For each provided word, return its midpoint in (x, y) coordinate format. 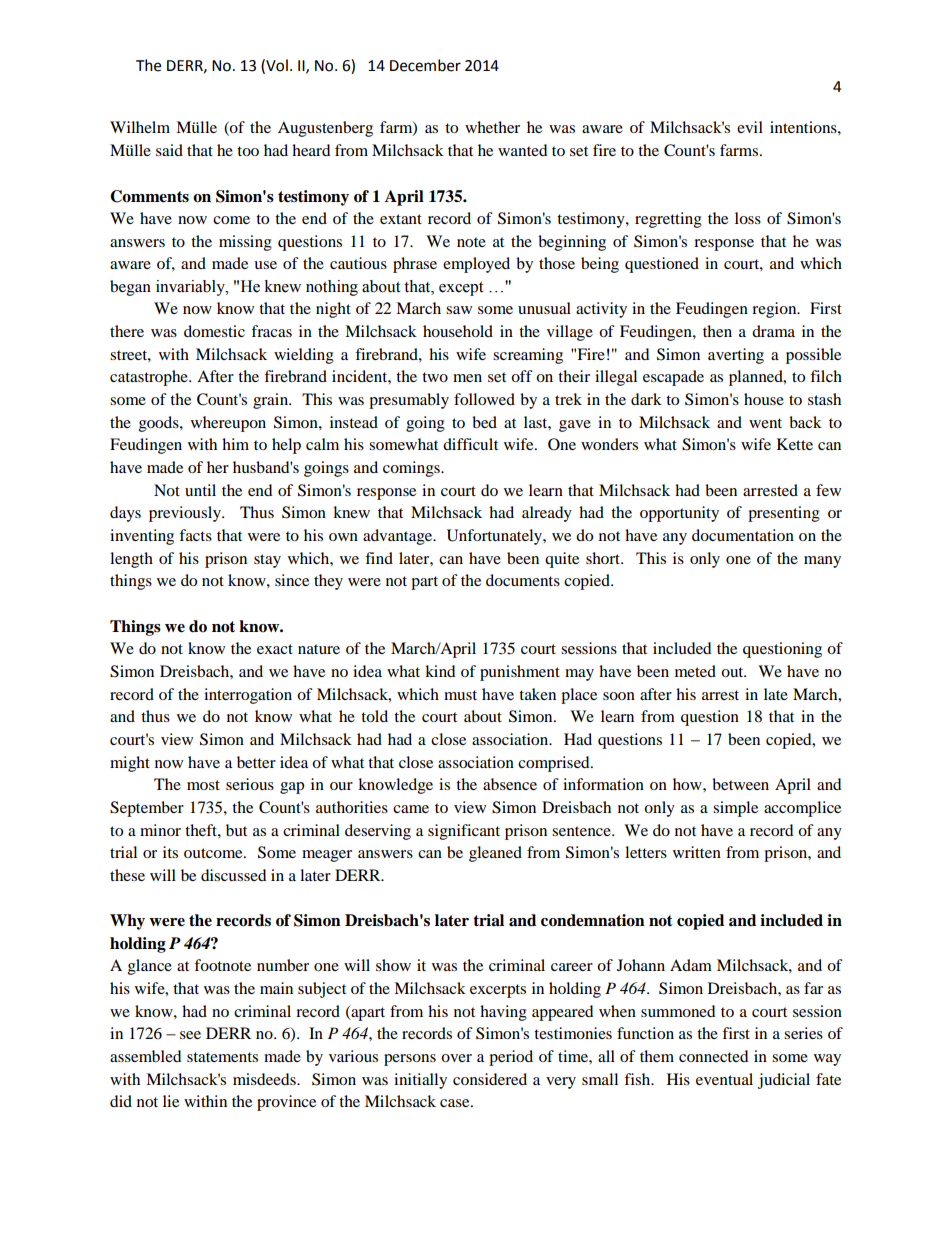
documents (523, 580)
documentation (743, 535)
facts (195, 535)
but (236, 830)
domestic (214, 331)
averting (736, 356)
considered (490, 1079)
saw (459, 310)
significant (464, 832)
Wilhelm (140, 127)
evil (750, 127)
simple (735, 809)
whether (492, 127)
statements (222, 1057)
